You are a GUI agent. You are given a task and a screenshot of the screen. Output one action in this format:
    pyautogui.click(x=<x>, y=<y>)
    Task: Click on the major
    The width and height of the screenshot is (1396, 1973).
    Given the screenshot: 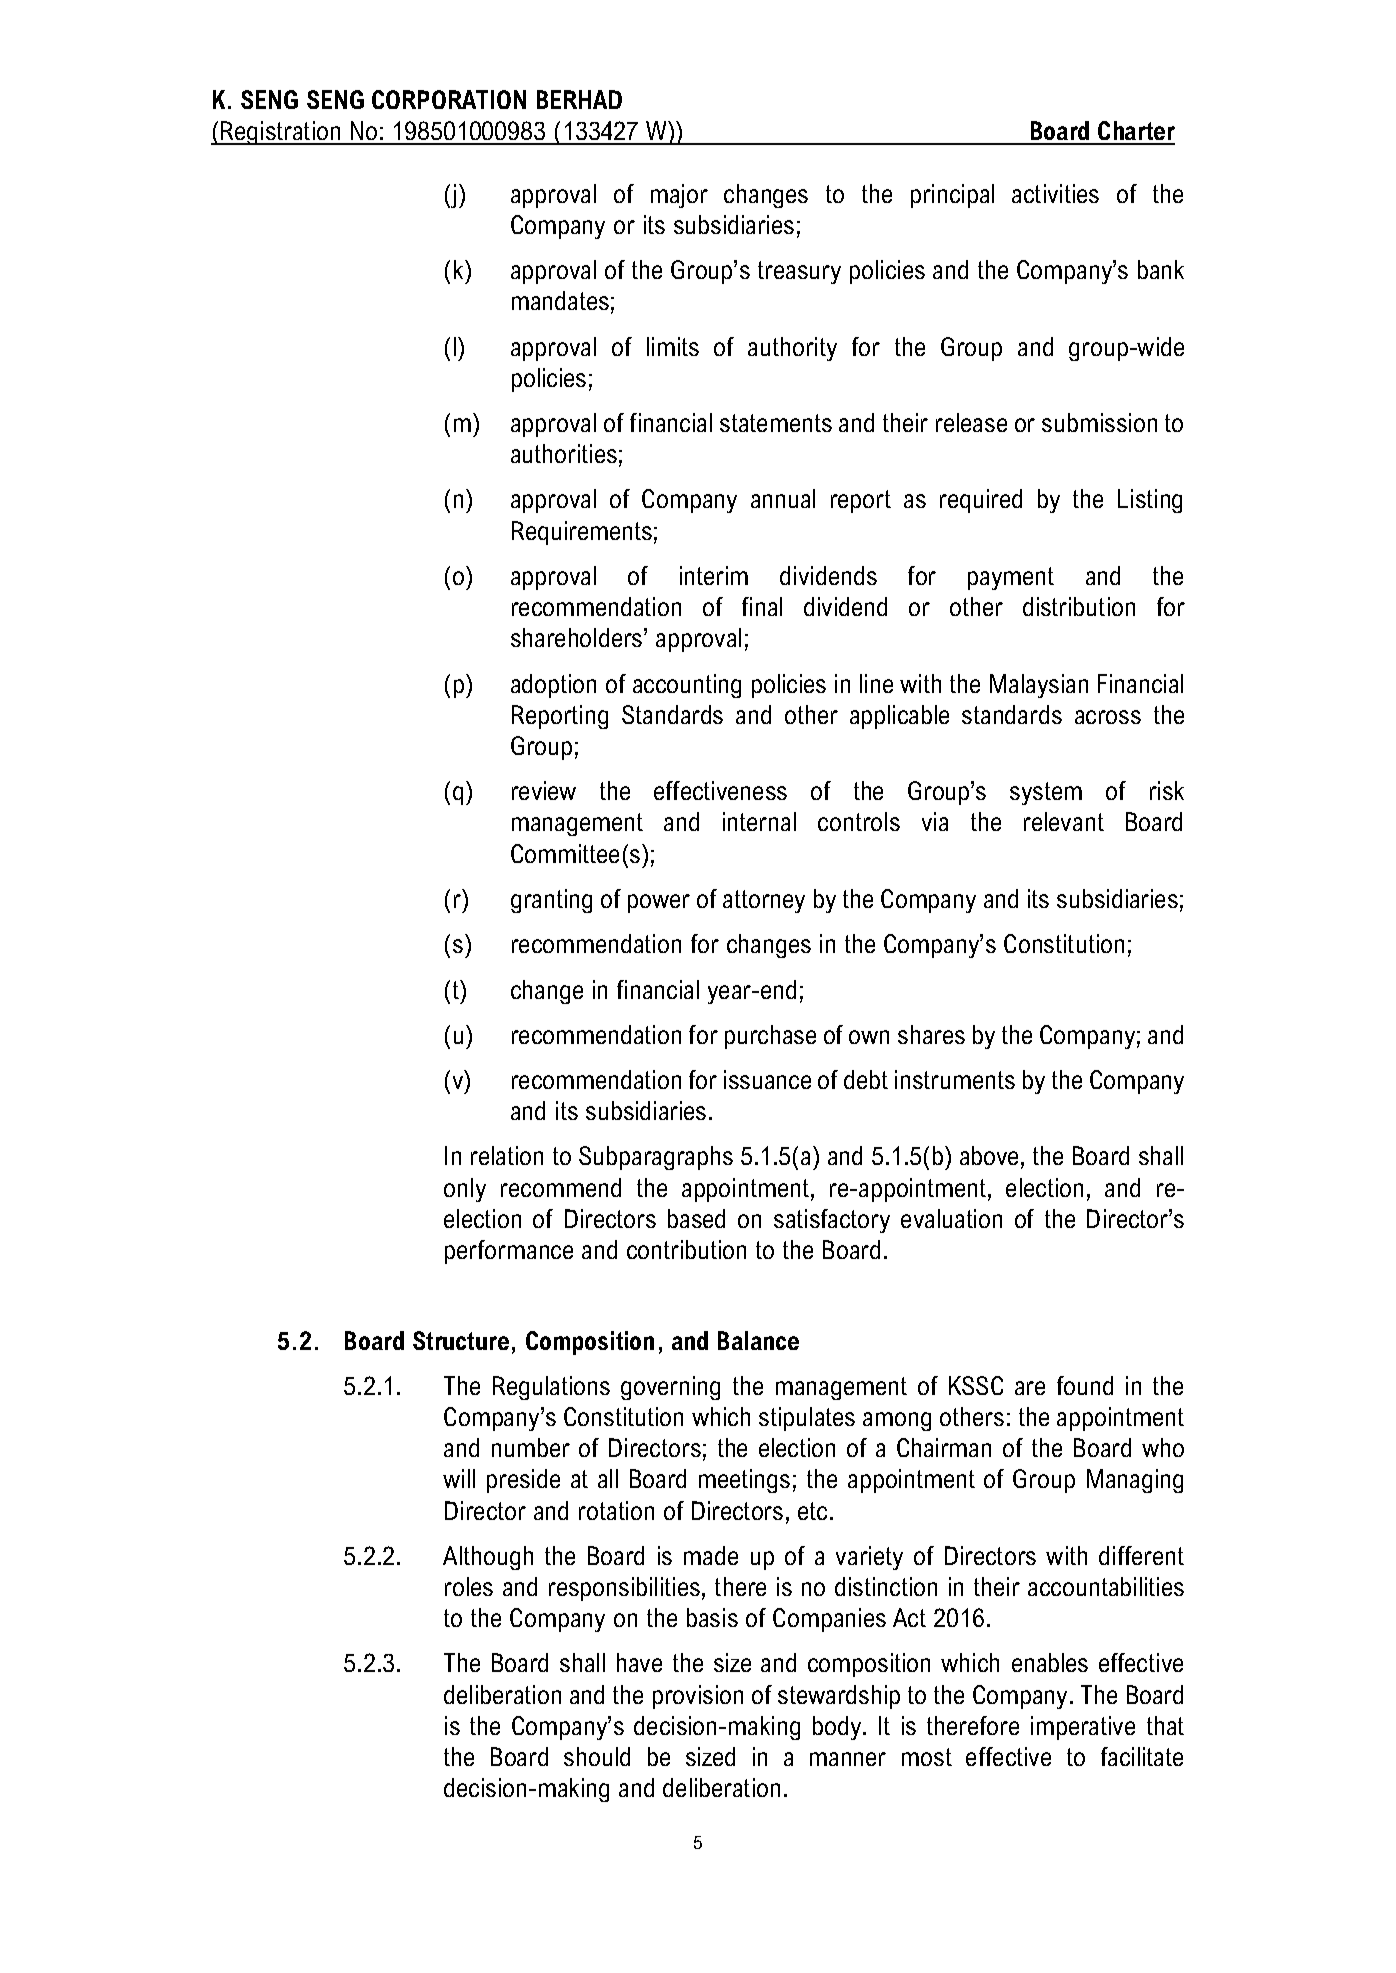 What is the action you would take?
    pyautogui.click(x=679, y=196)
